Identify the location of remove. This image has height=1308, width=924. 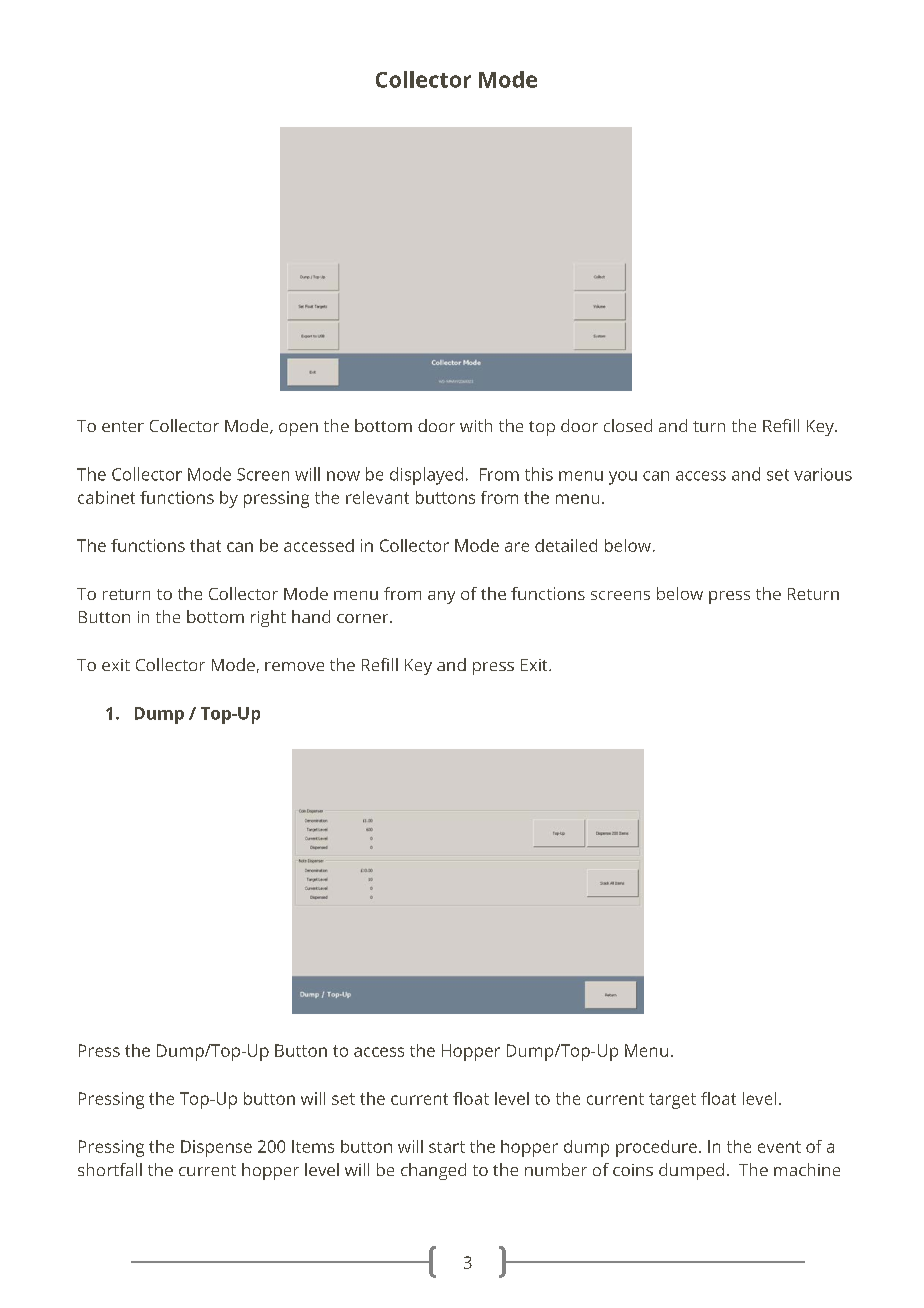
(294, 666).
